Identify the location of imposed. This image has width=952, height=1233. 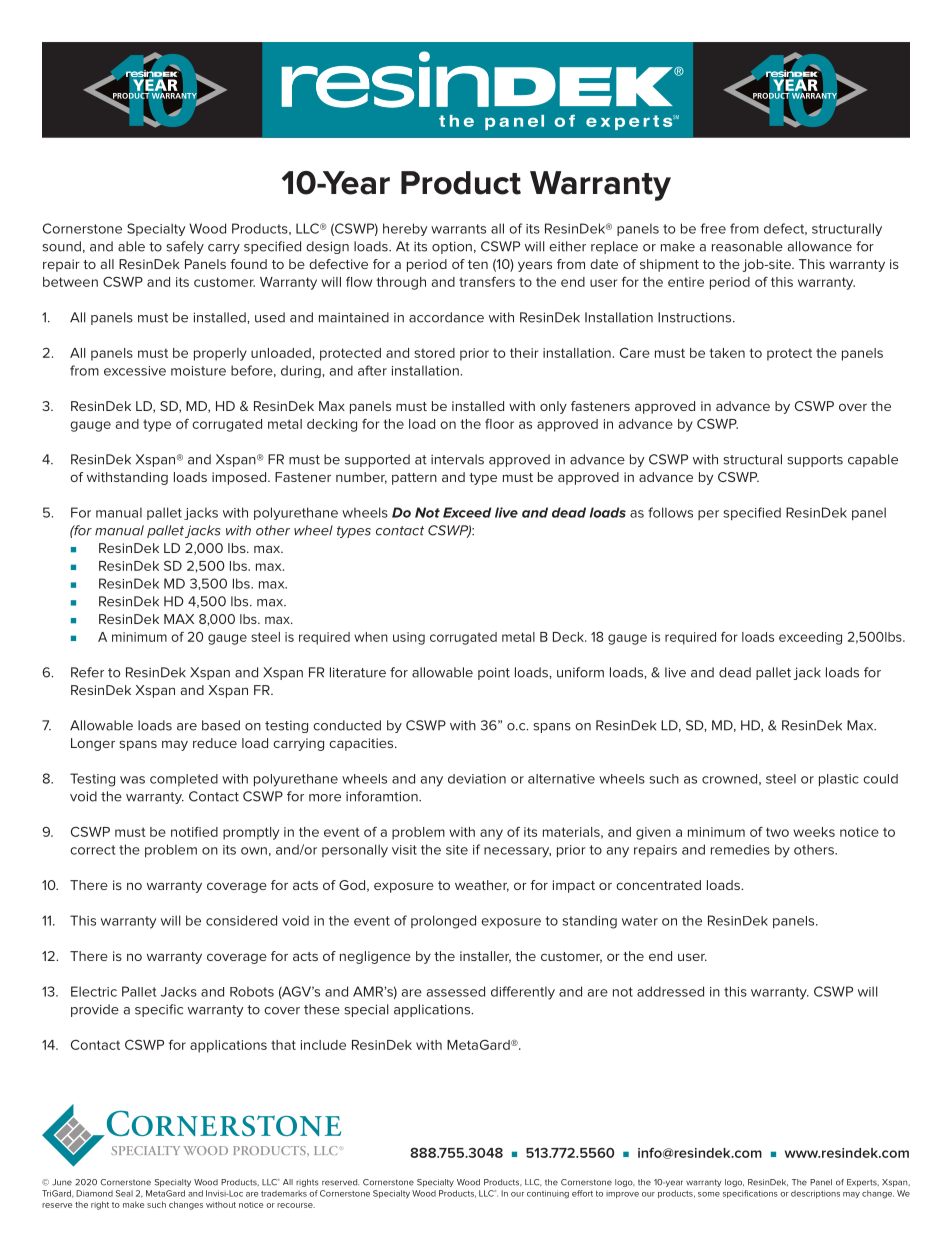
(240, 478).
